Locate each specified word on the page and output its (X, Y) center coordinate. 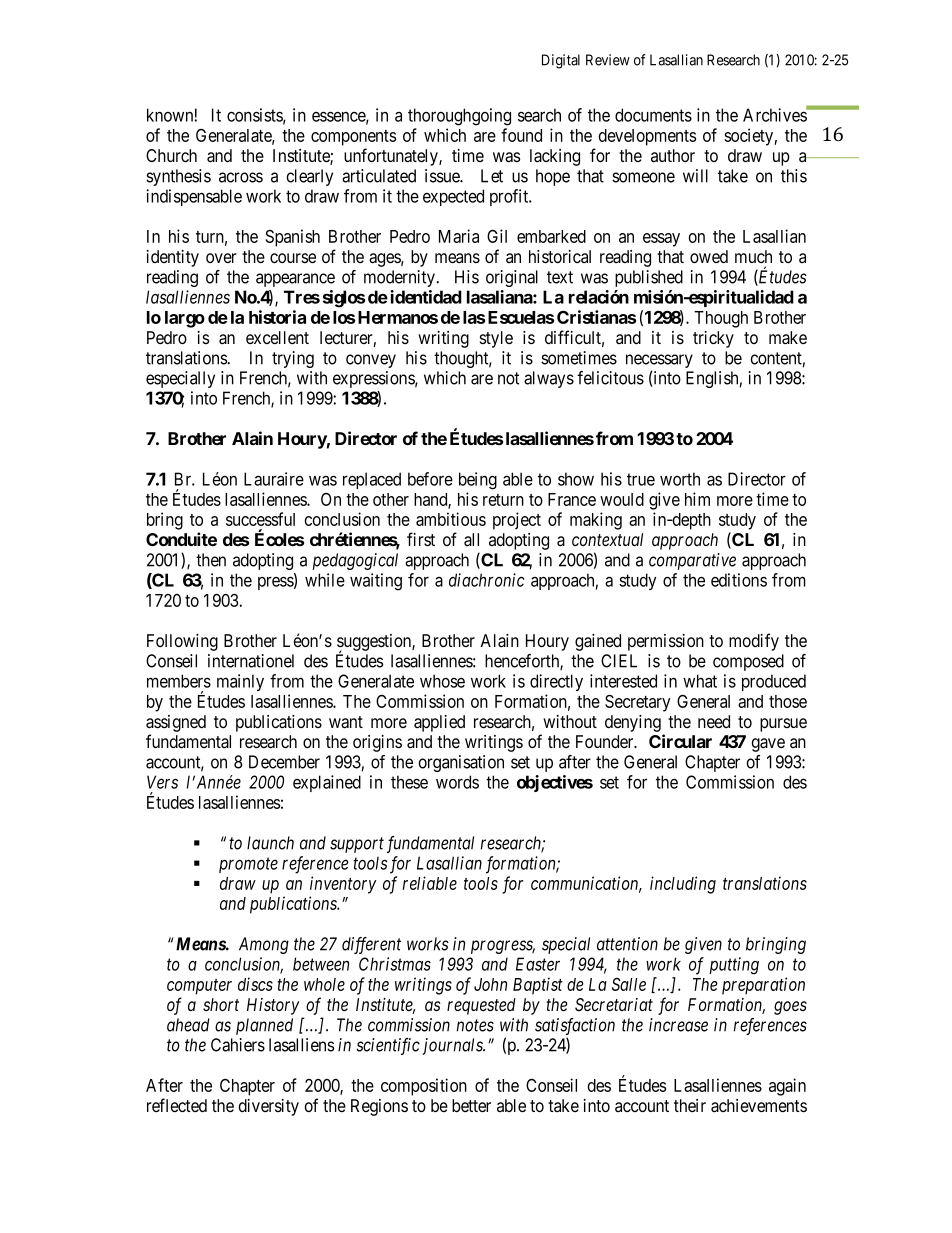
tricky (713, 339)
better (471, 1105)
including (683, 885)
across (241, 177)
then (211, 560)
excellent (277, 337)
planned (264, 1026)
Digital (561, 61)
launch (270, 843)
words (457, 782)
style (496, 339)
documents (653, 115)
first (421, 539)
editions (739, 580)
